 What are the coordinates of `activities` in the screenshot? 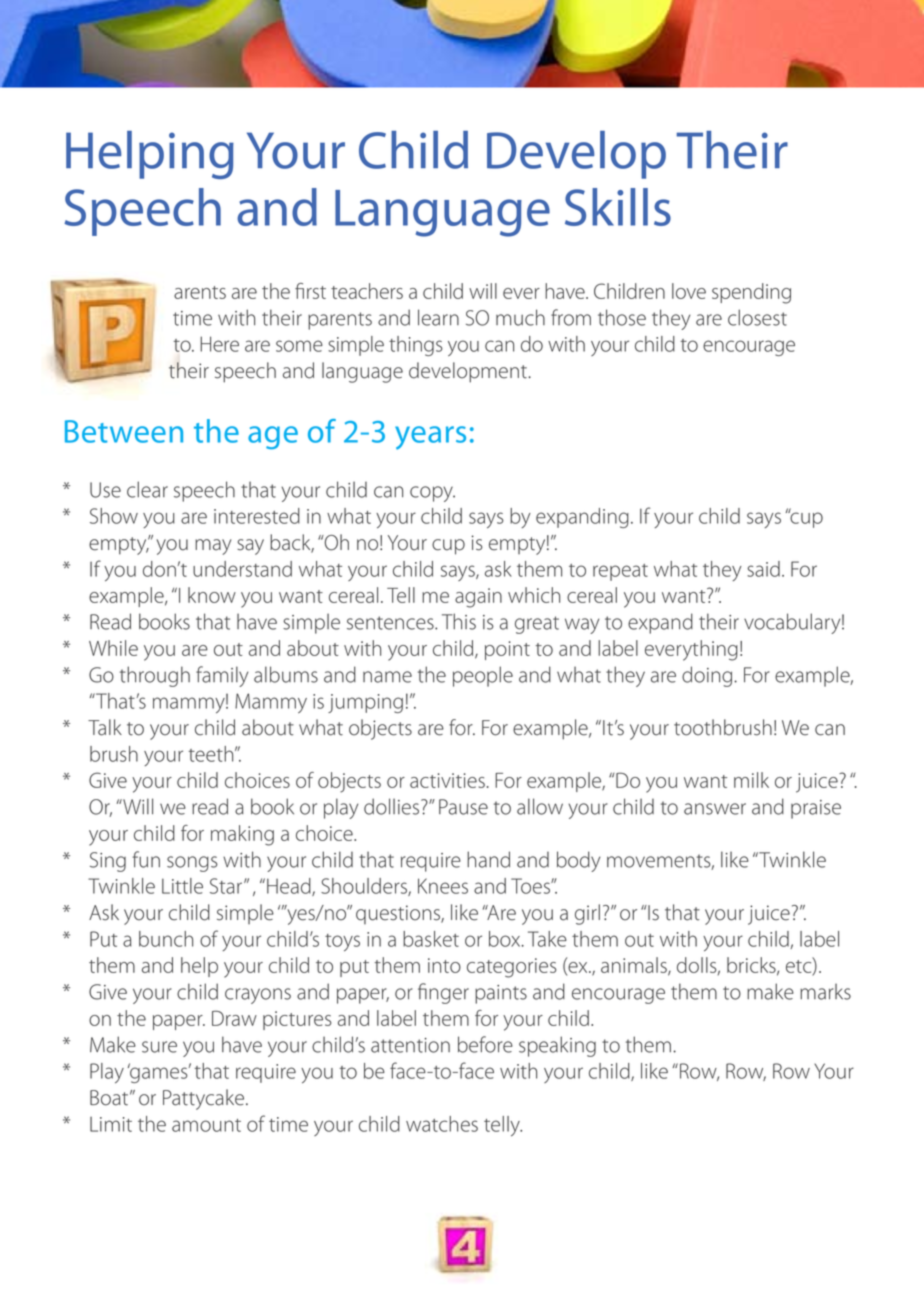 It's located at (447, 780).
